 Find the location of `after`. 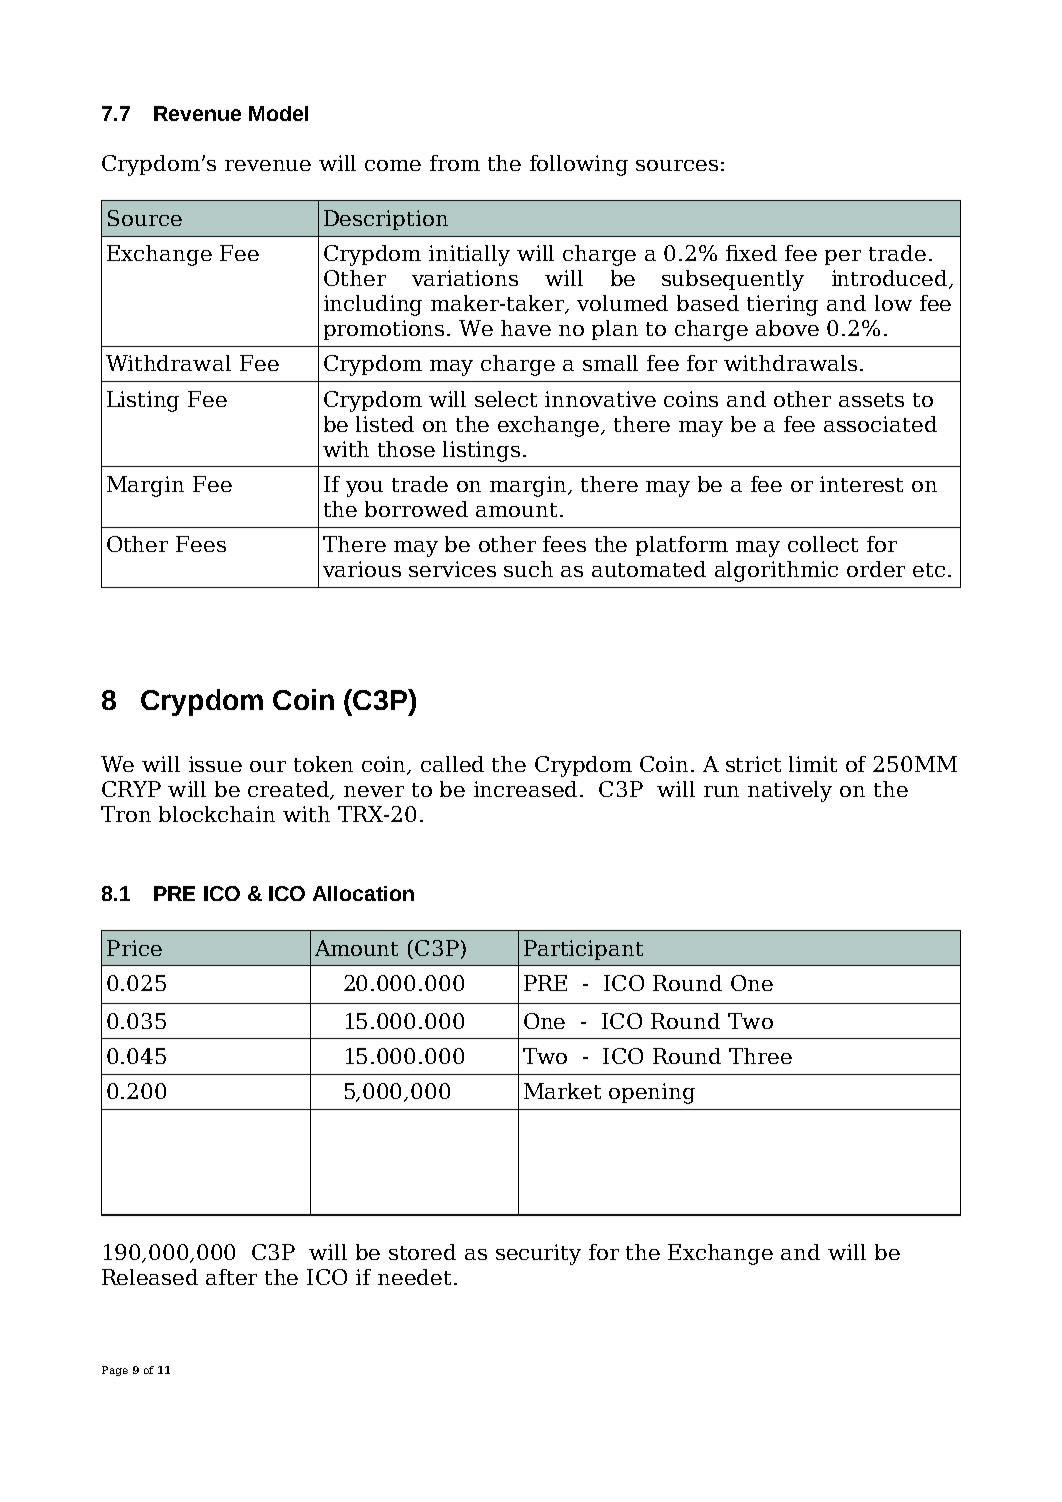

after is located at coordinates (231, 1277).
